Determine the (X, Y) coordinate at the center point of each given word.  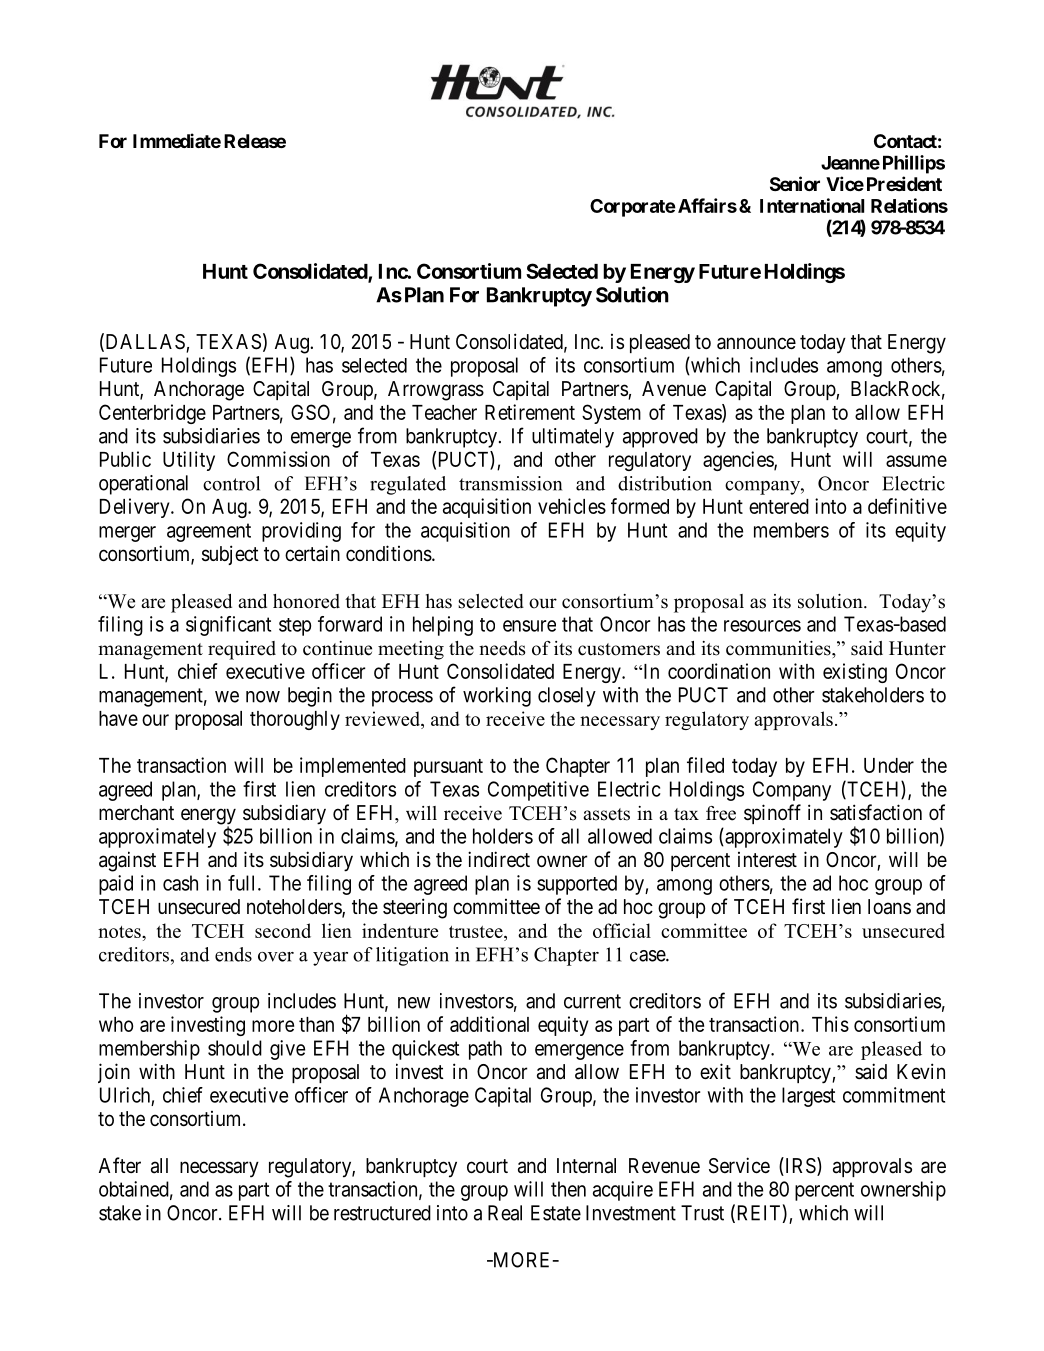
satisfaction (876, 812)
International (812, 205)
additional (489, 1024)
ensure (529, 626)
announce (756, 343)
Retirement (530, 412)
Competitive (538, 791)
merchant (136, 813)
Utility (189, 461)
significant (228, 626)
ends (233, 954)
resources (762, 626)
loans (889, 907)
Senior (795, 183)
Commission (278, 459)
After (120, 1165)
